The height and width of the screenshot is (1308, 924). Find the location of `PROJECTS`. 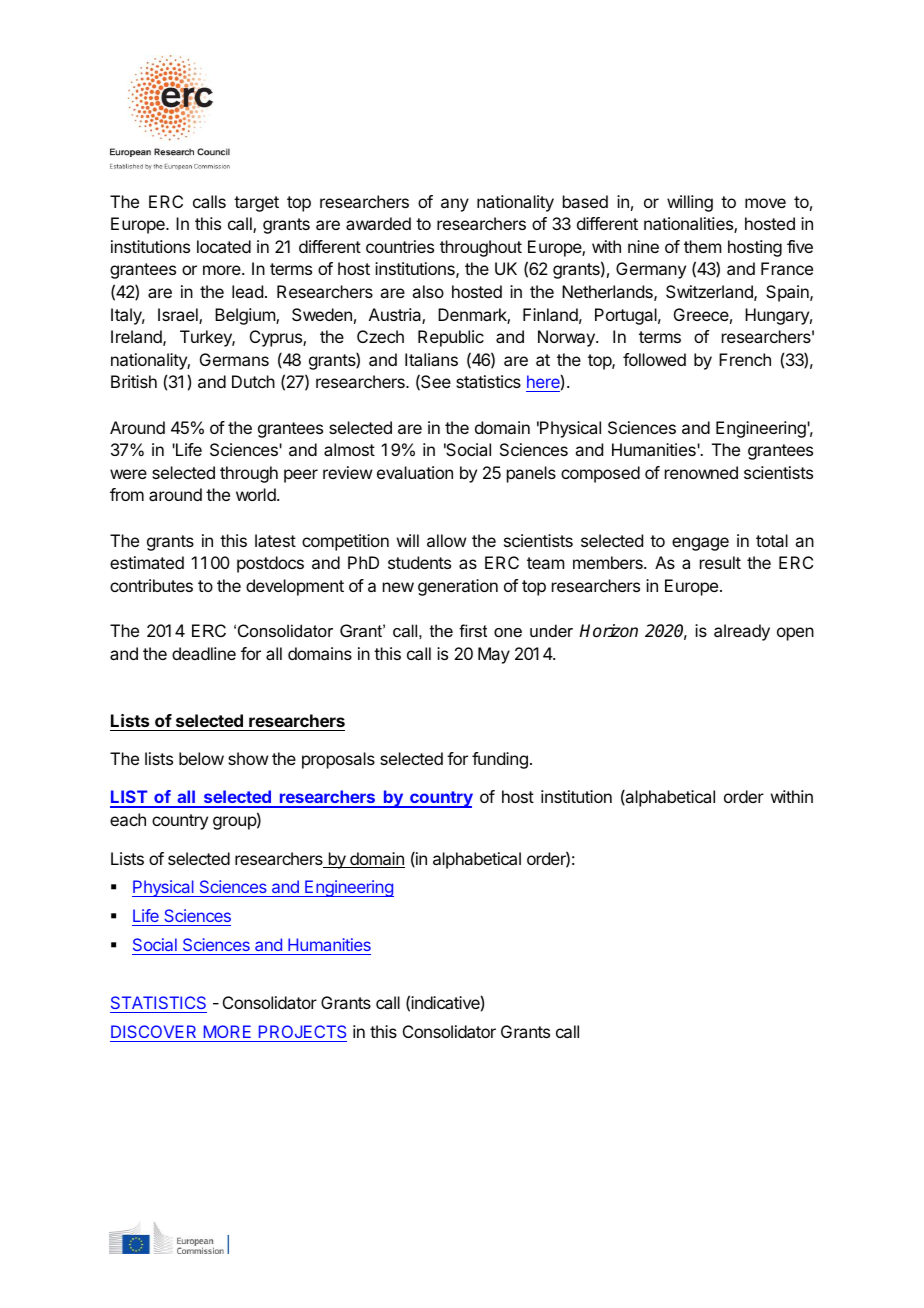

PROJECTS is located at coordinates (301, 1033).
